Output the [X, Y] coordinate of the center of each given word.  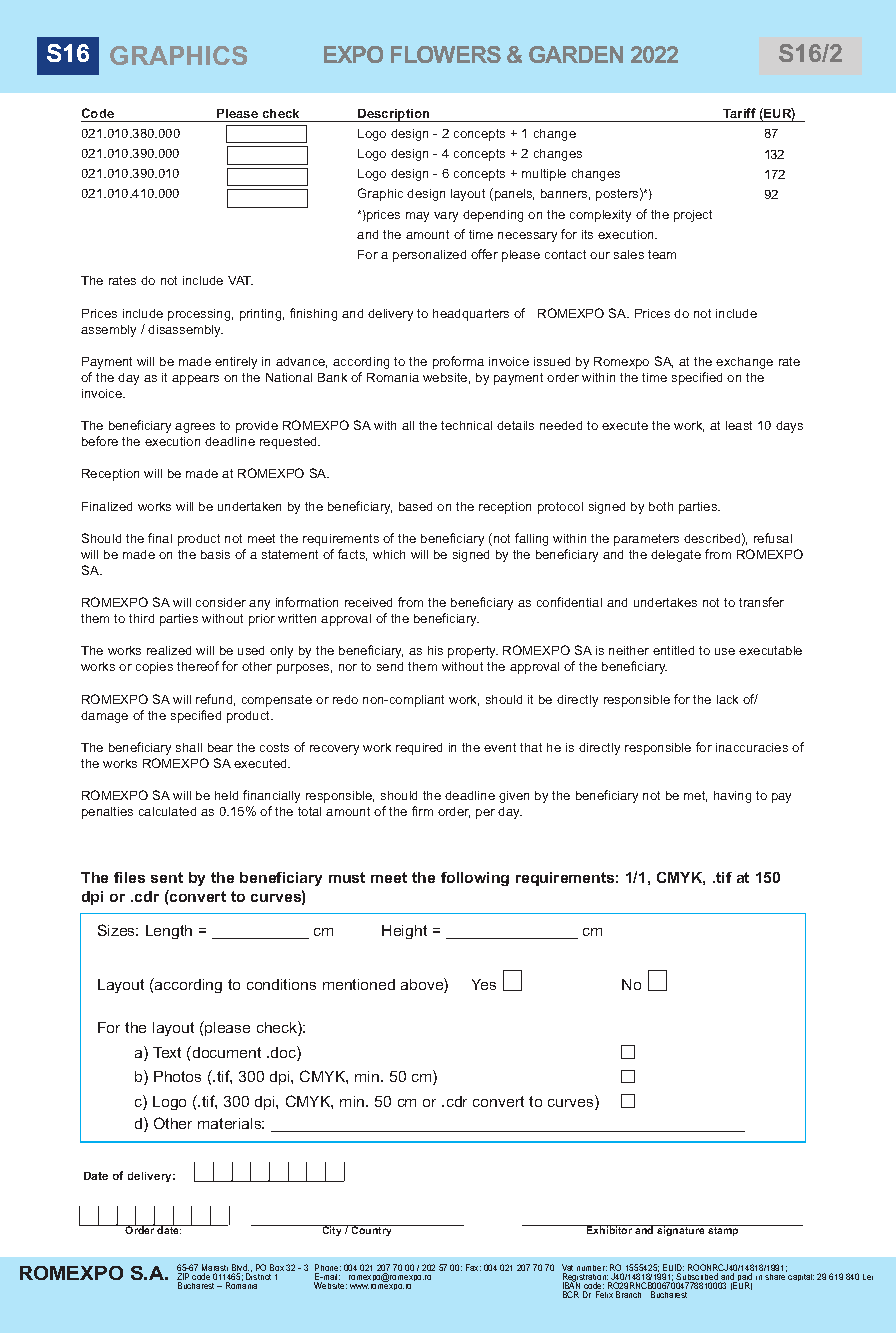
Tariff [739, 113]
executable [770, 650]
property [473, 652]
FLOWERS [446, 54]
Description [394, 115]
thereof [198, 666]
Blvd [240, 1269]
